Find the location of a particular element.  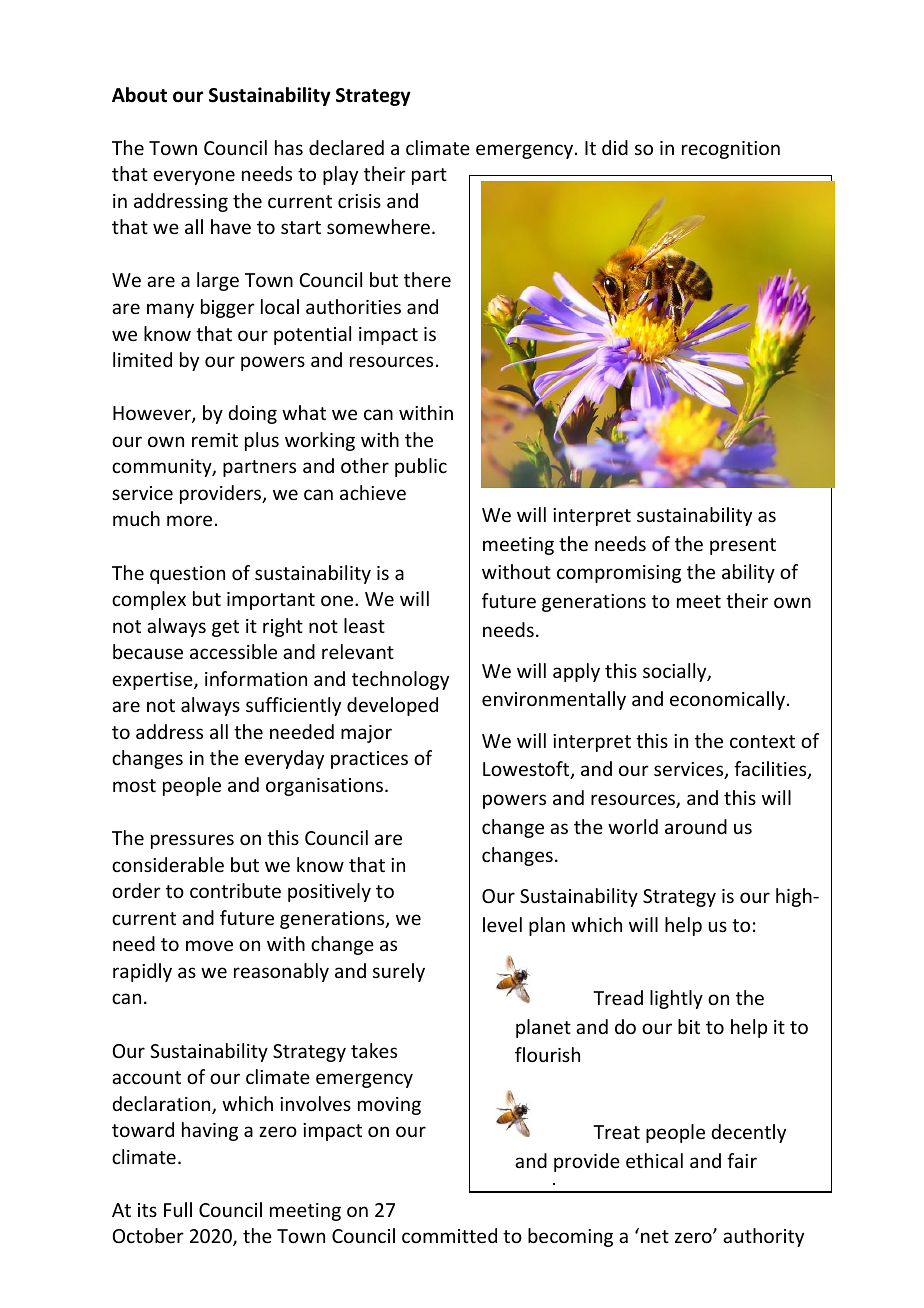

technology is located at coordinates (400, 680).
